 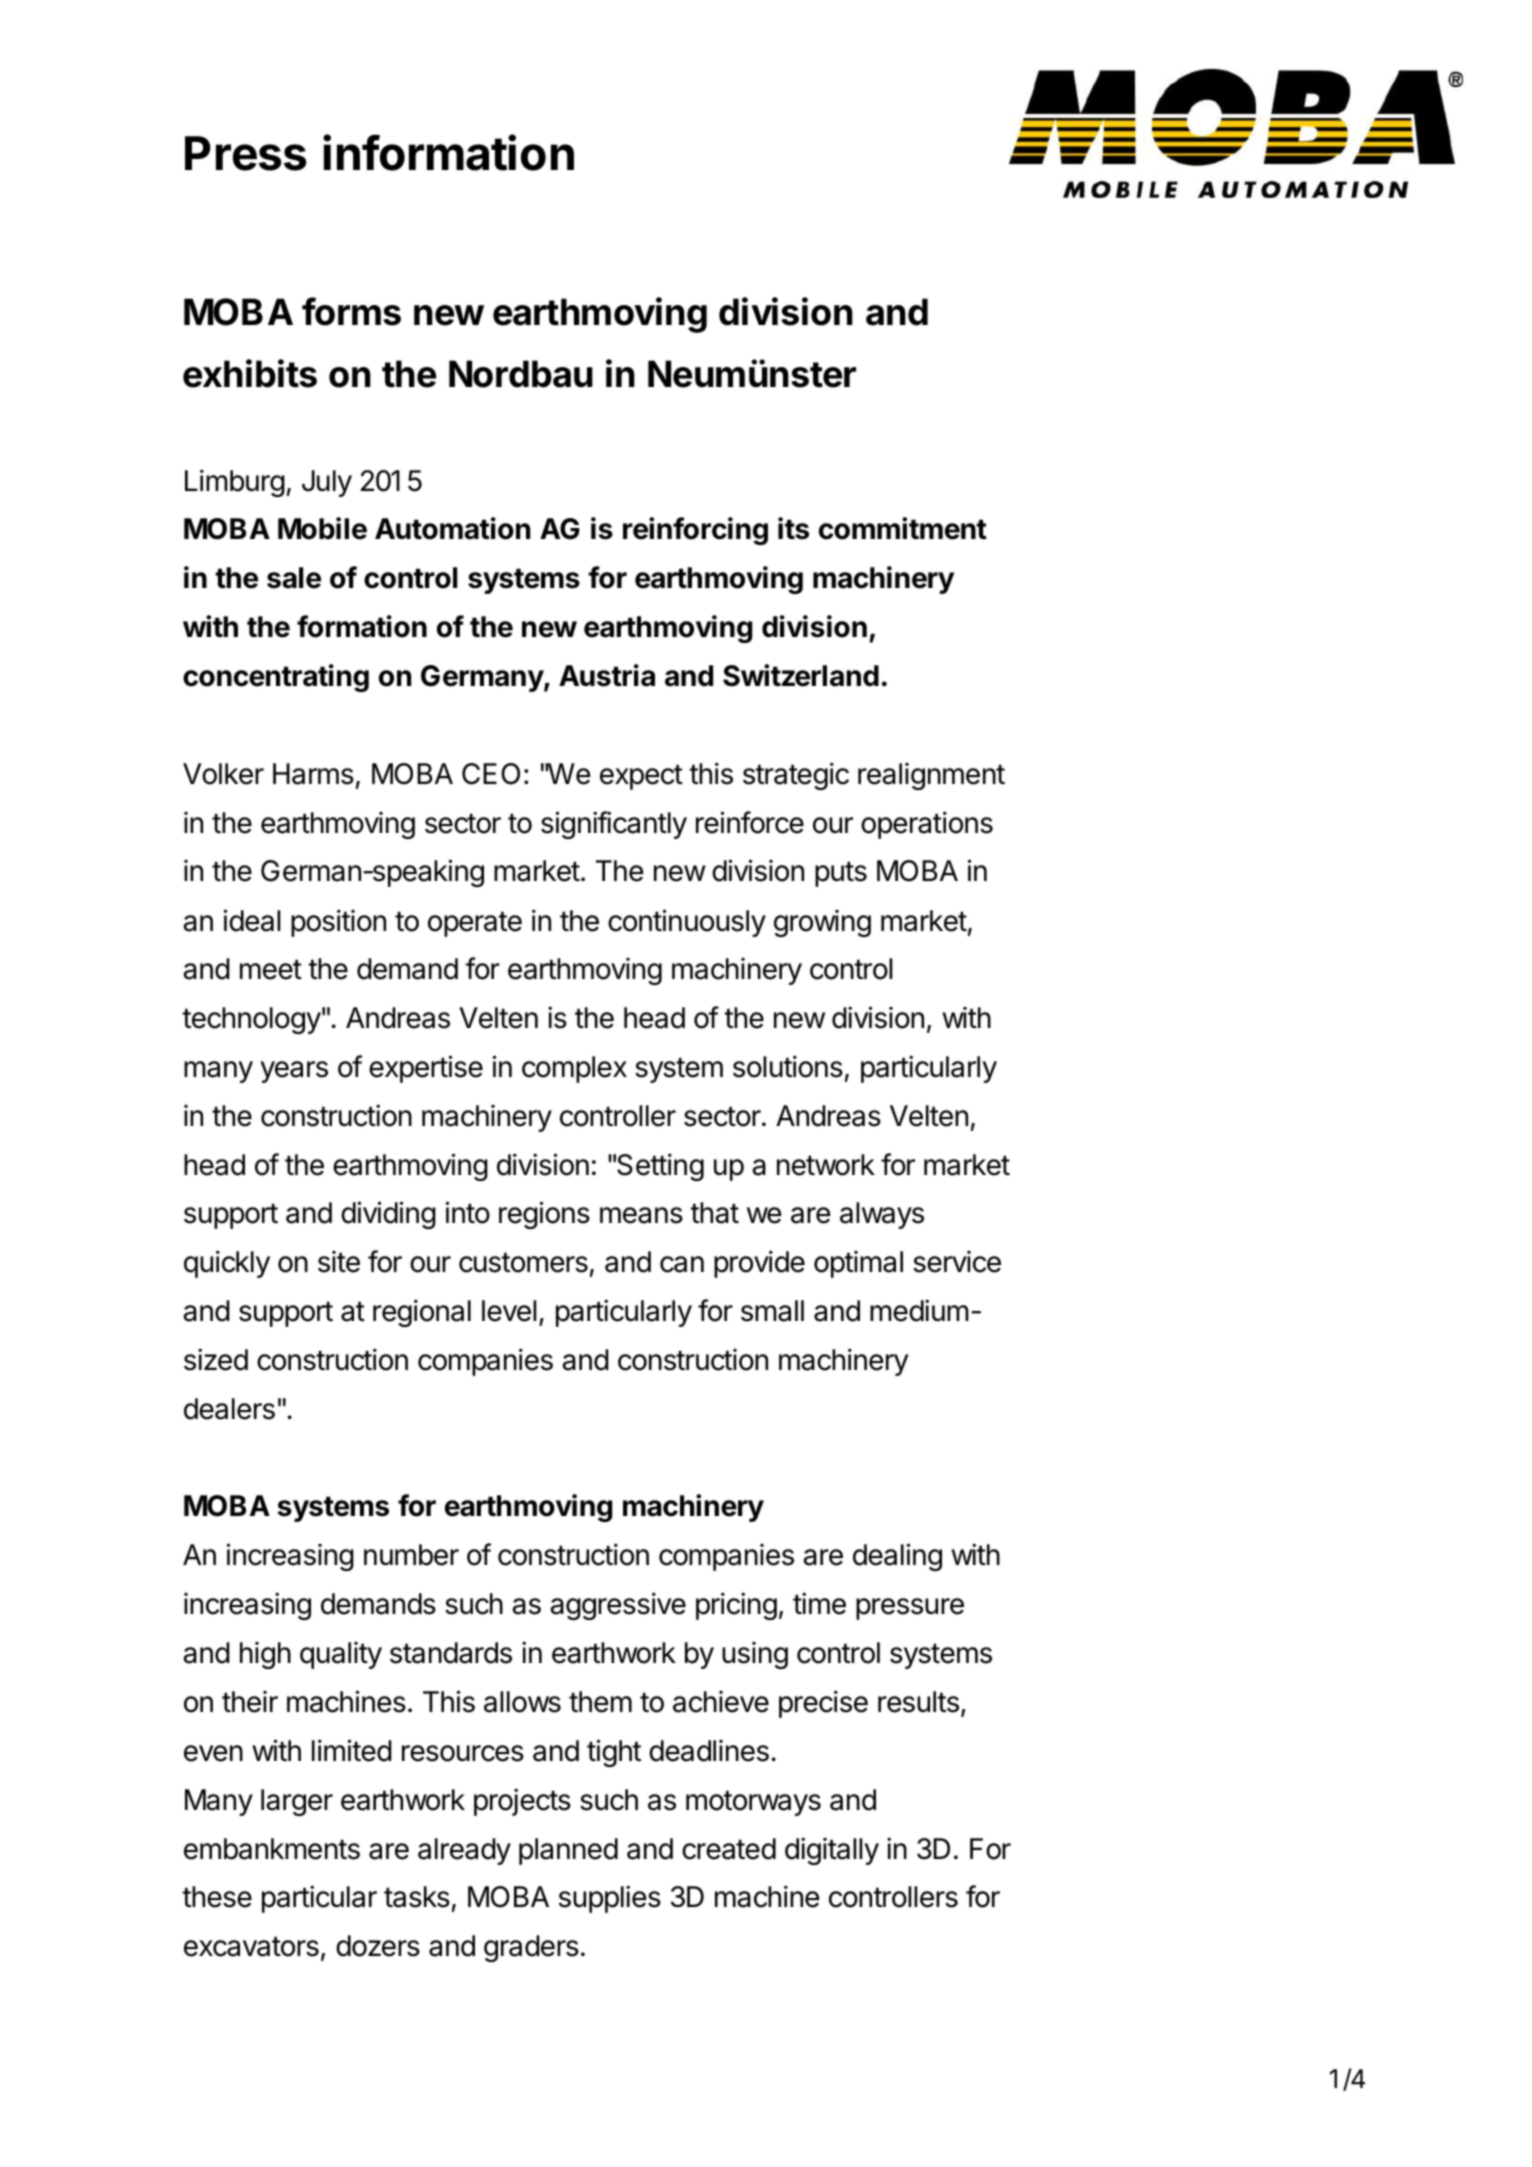 I want to click on expect, so click(x=641, y=777).
